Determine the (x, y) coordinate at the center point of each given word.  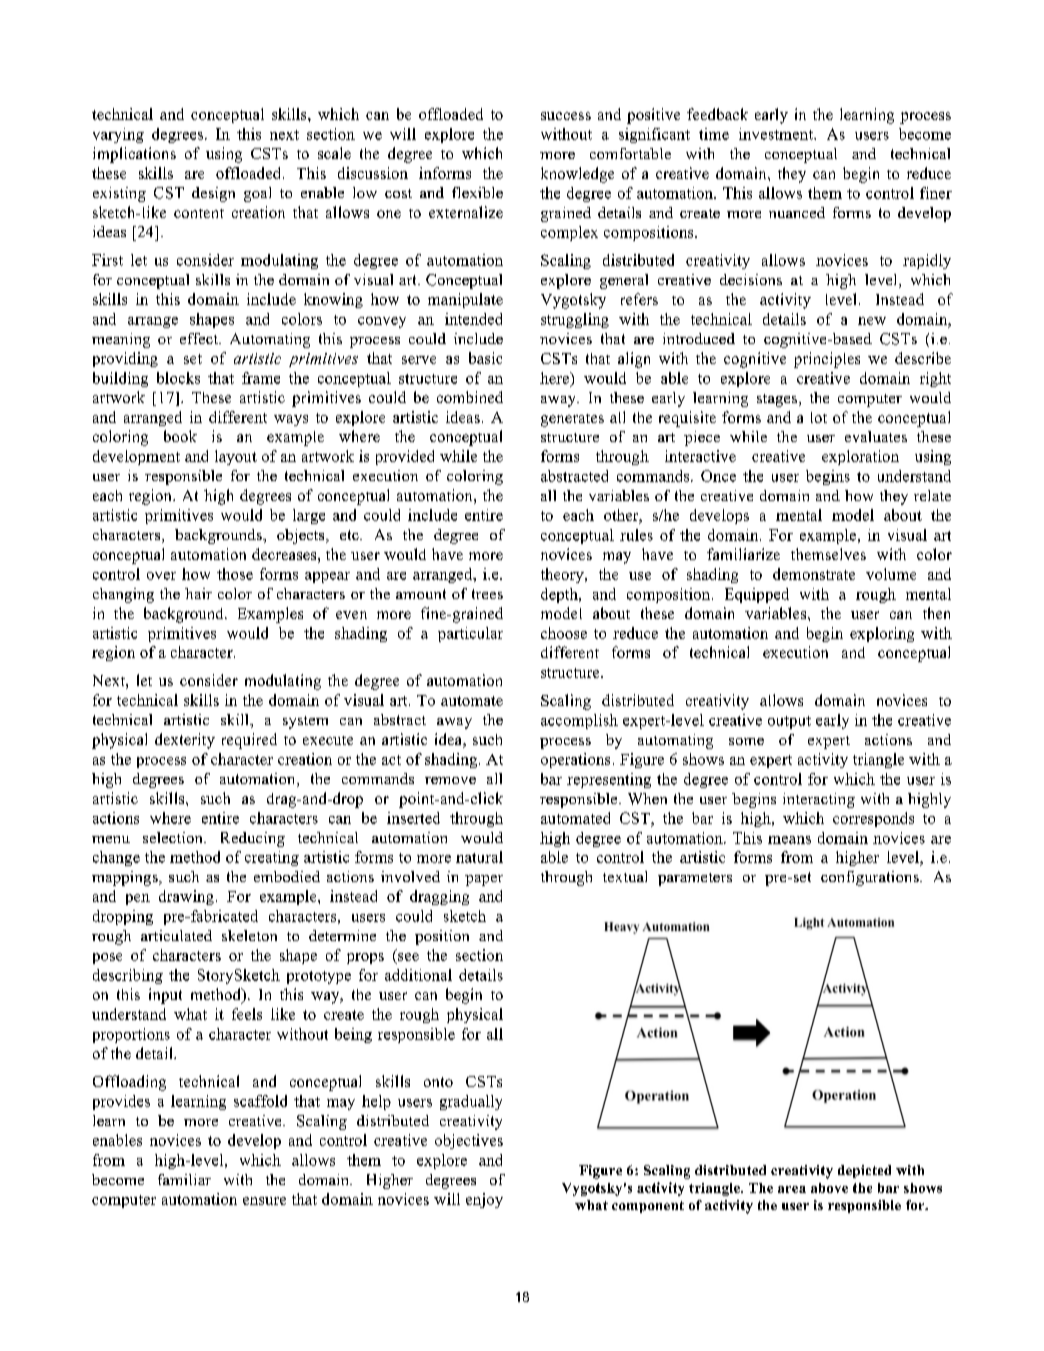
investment (777, 134)
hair (198, 593)
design (213, 194)
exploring (882, 634)
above (829, 1188)
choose (564, 633)
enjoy (484, 1200)
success (566, 116)
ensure (264, 1201)
